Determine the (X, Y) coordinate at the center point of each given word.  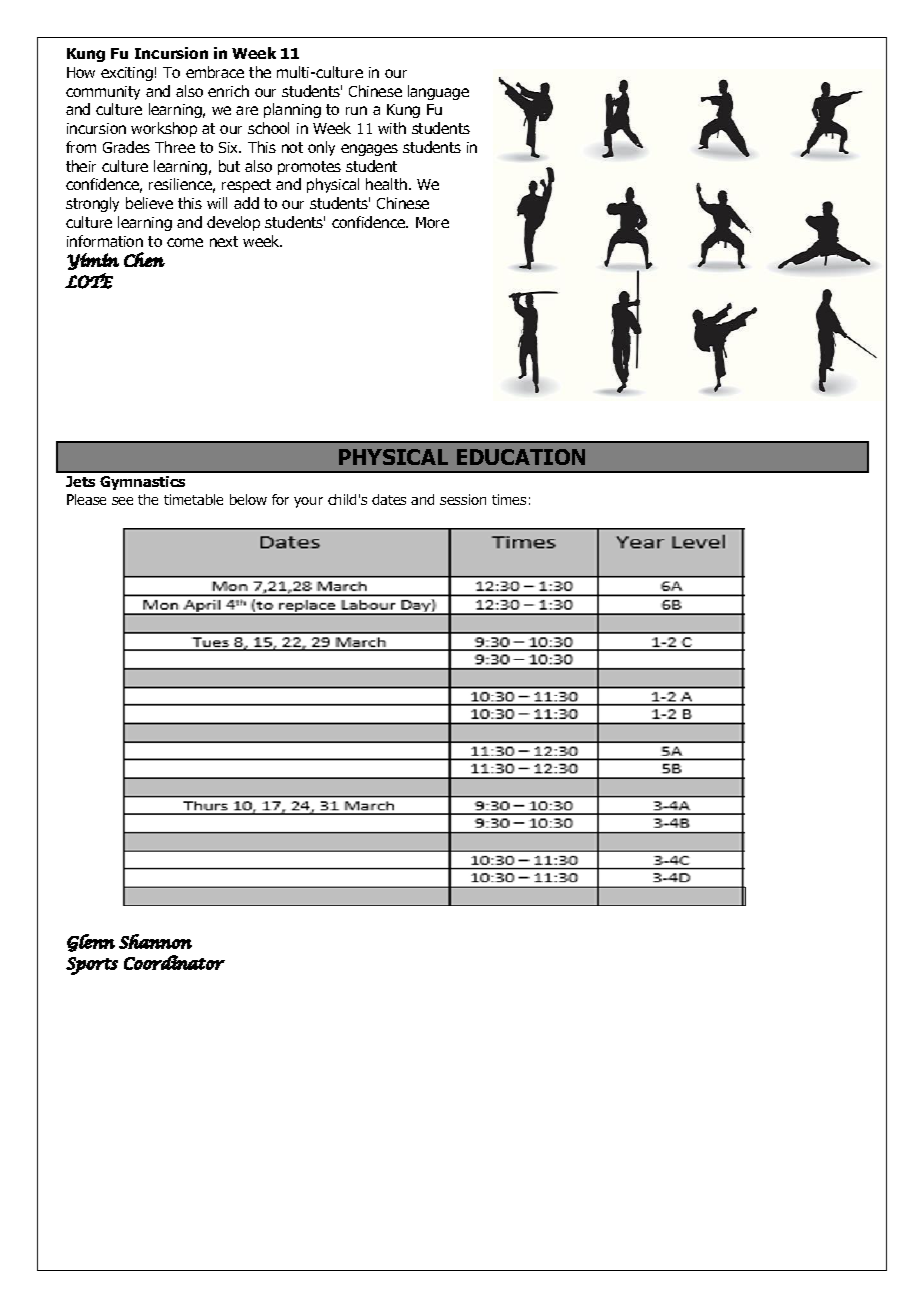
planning (292, 110)
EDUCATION (521, 457)
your (308, 502)
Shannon (155, 941)
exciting (127, 74)
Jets (80, 481)
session (463, 499)
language (438, 92)
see (122, 501)
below (248, 499)
